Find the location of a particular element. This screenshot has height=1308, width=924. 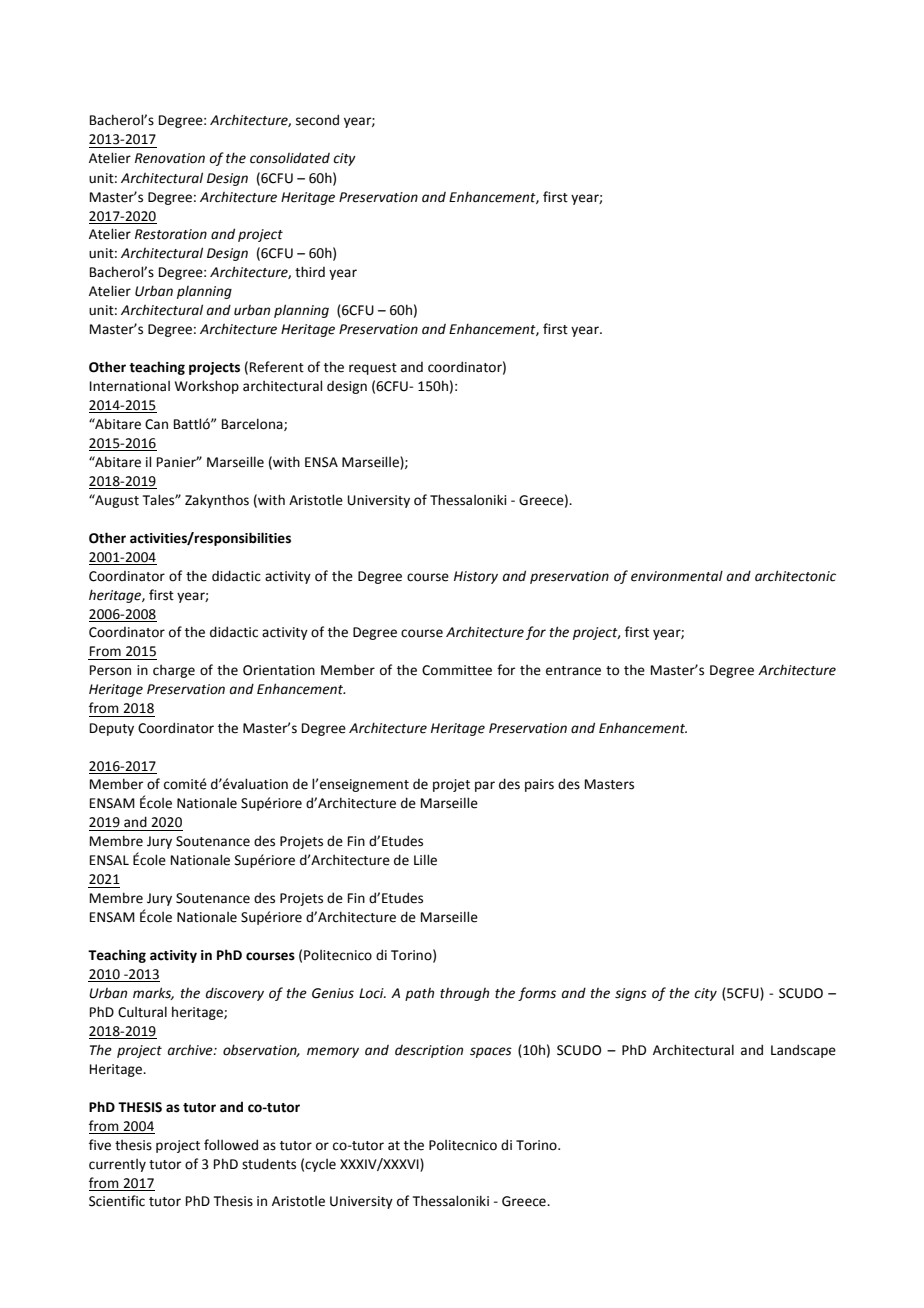

consolidated is located at coordinates (290, 158).
